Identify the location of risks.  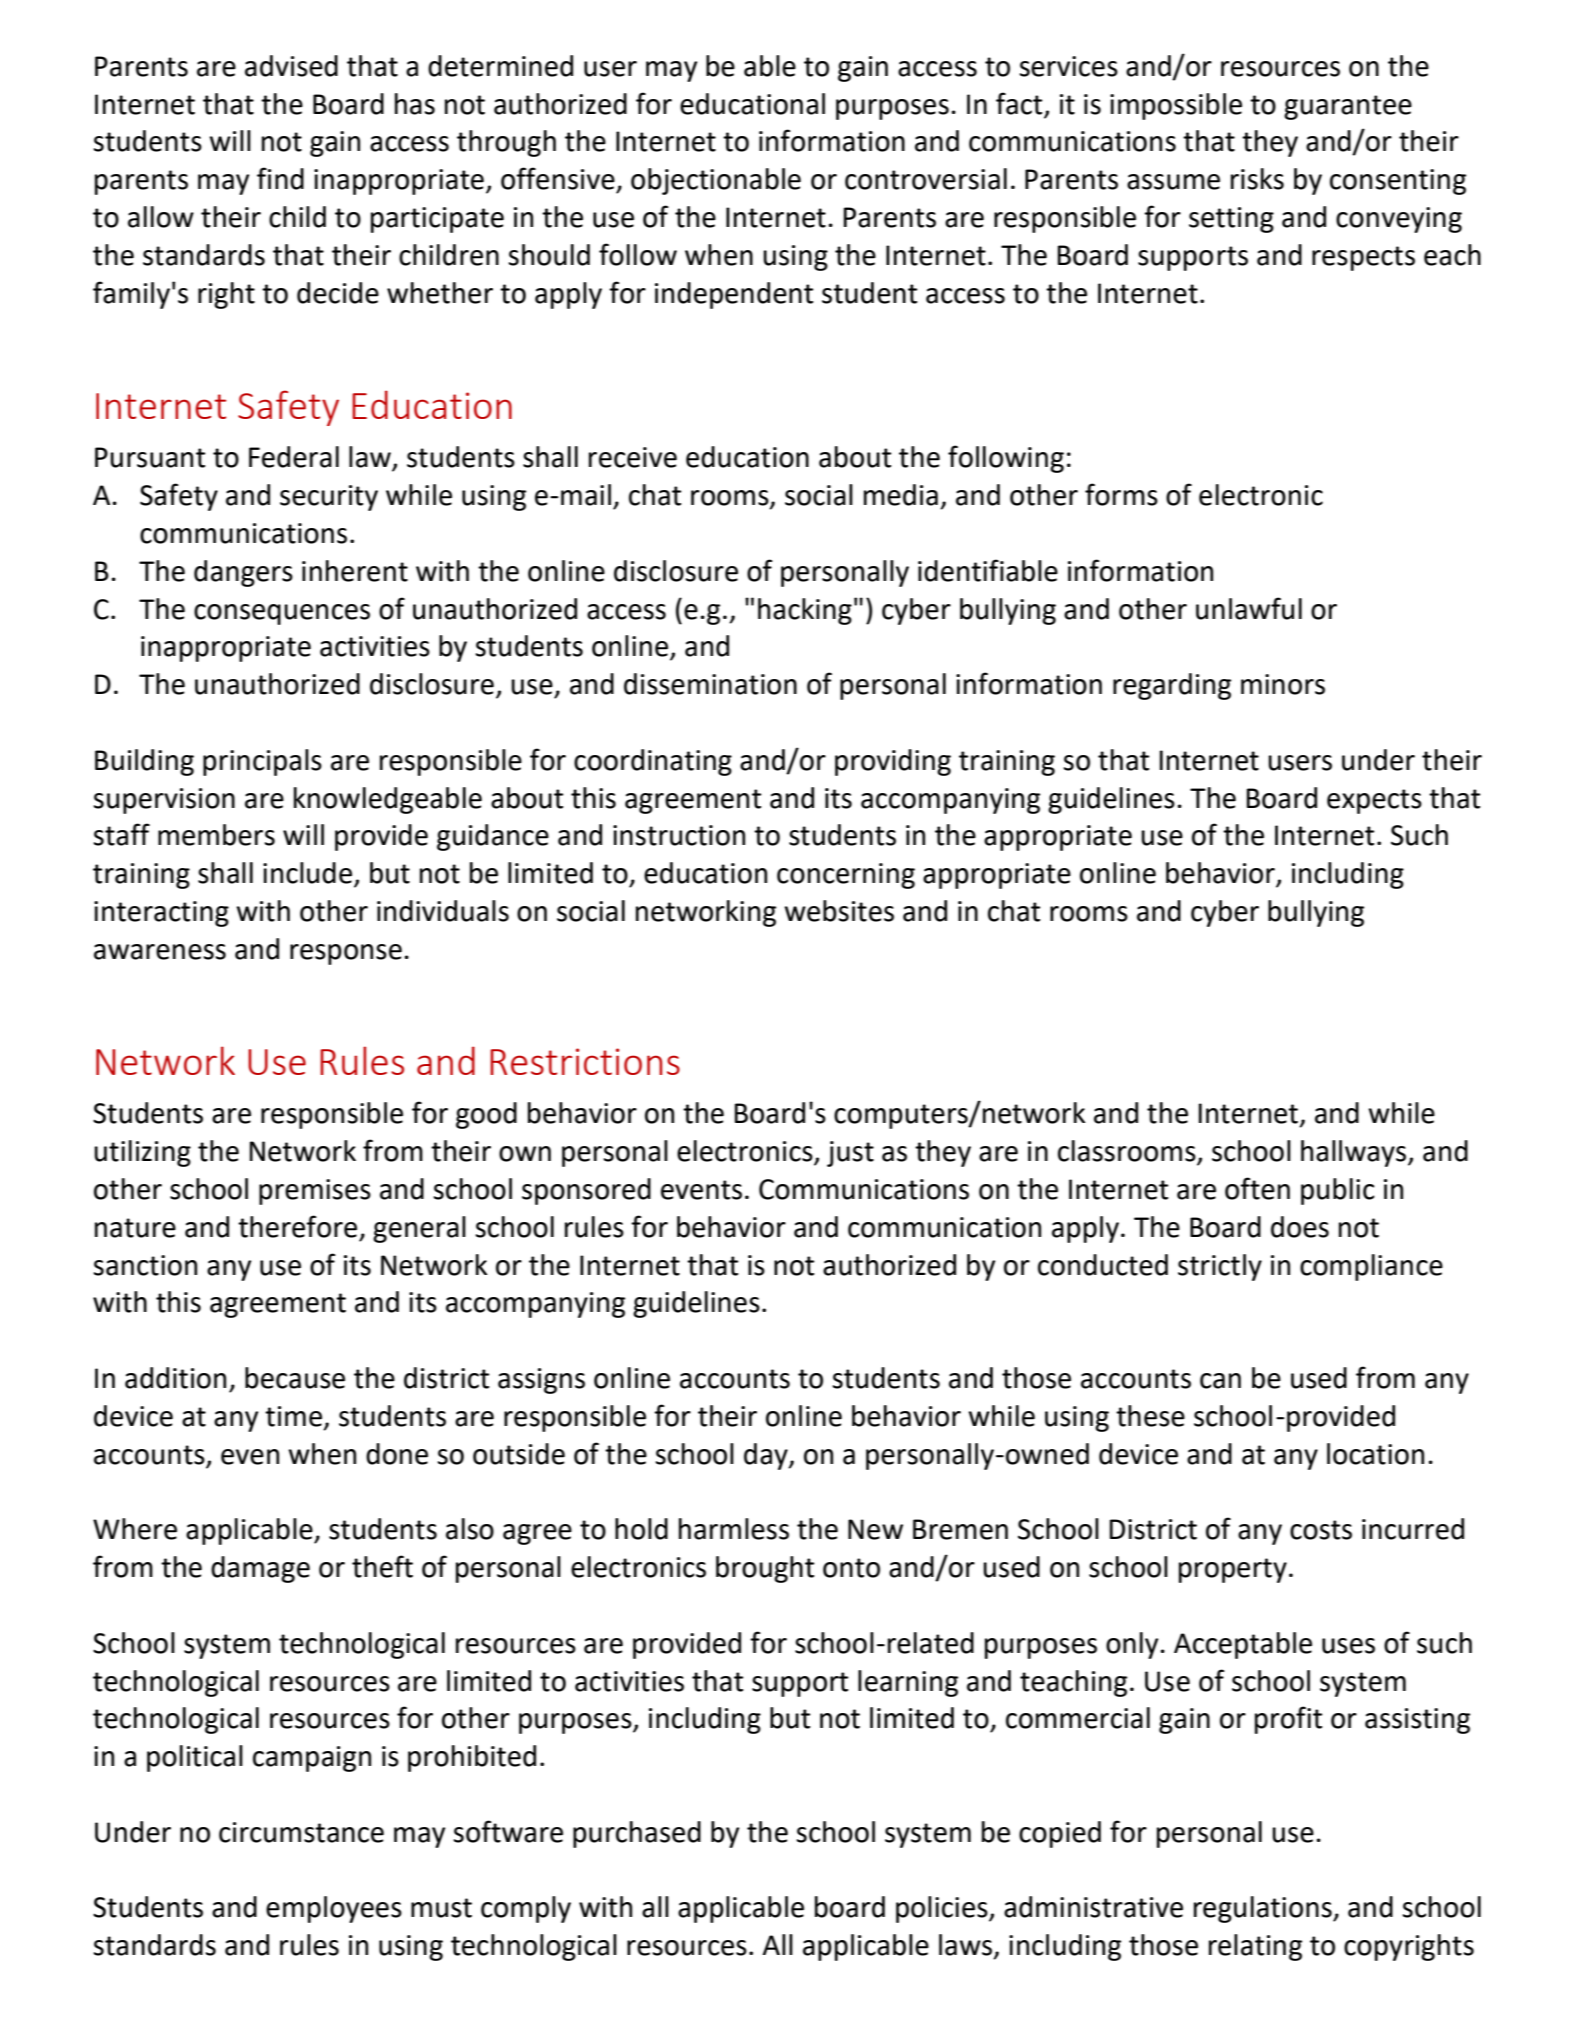
(1257, 179).
